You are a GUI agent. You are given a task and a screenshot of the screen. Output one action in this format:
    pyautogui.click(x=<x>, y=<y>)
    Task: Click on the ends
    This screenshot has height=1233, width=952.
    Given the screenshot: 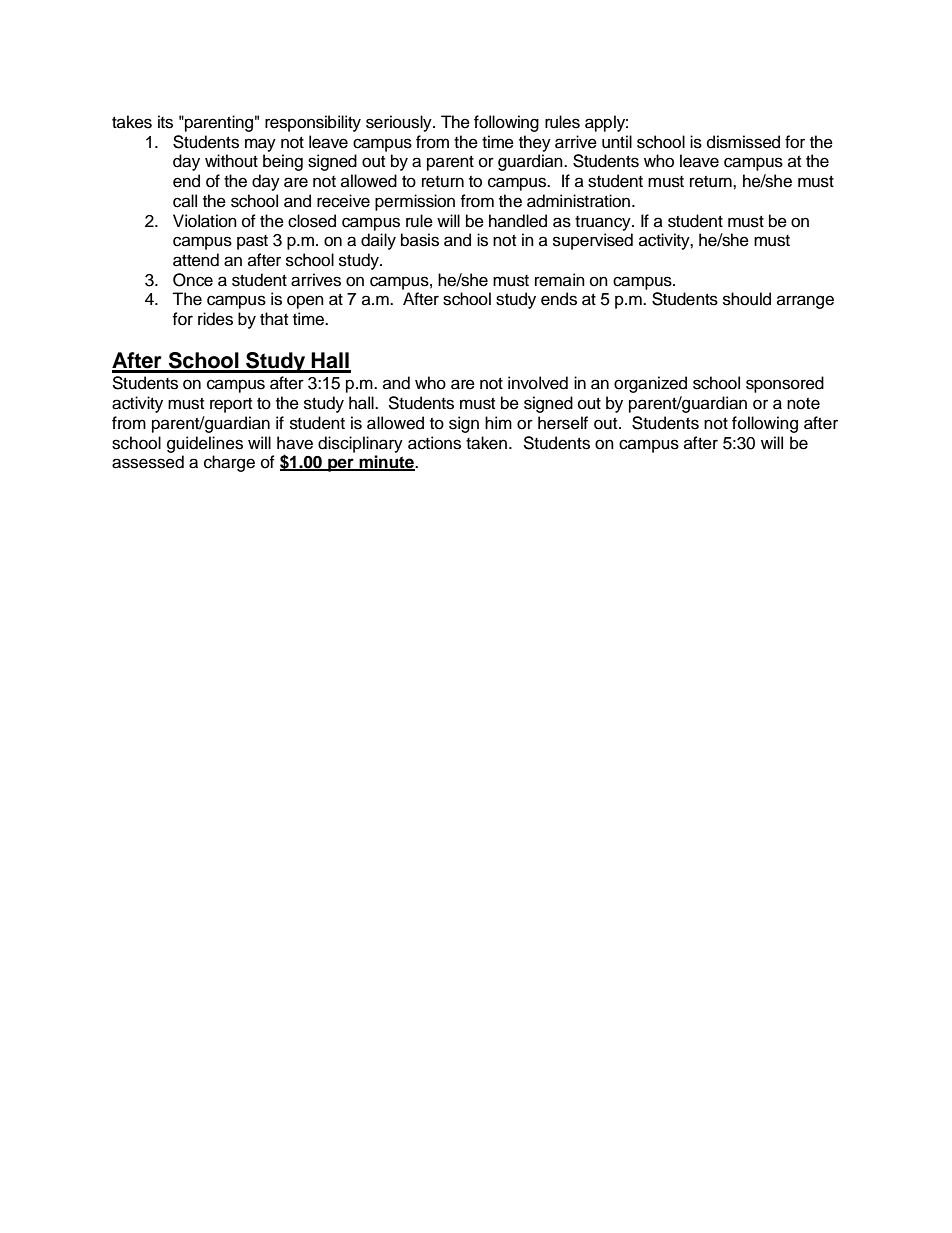 What is the action you would take?
    pyautogui.click(x=559, y=299)
